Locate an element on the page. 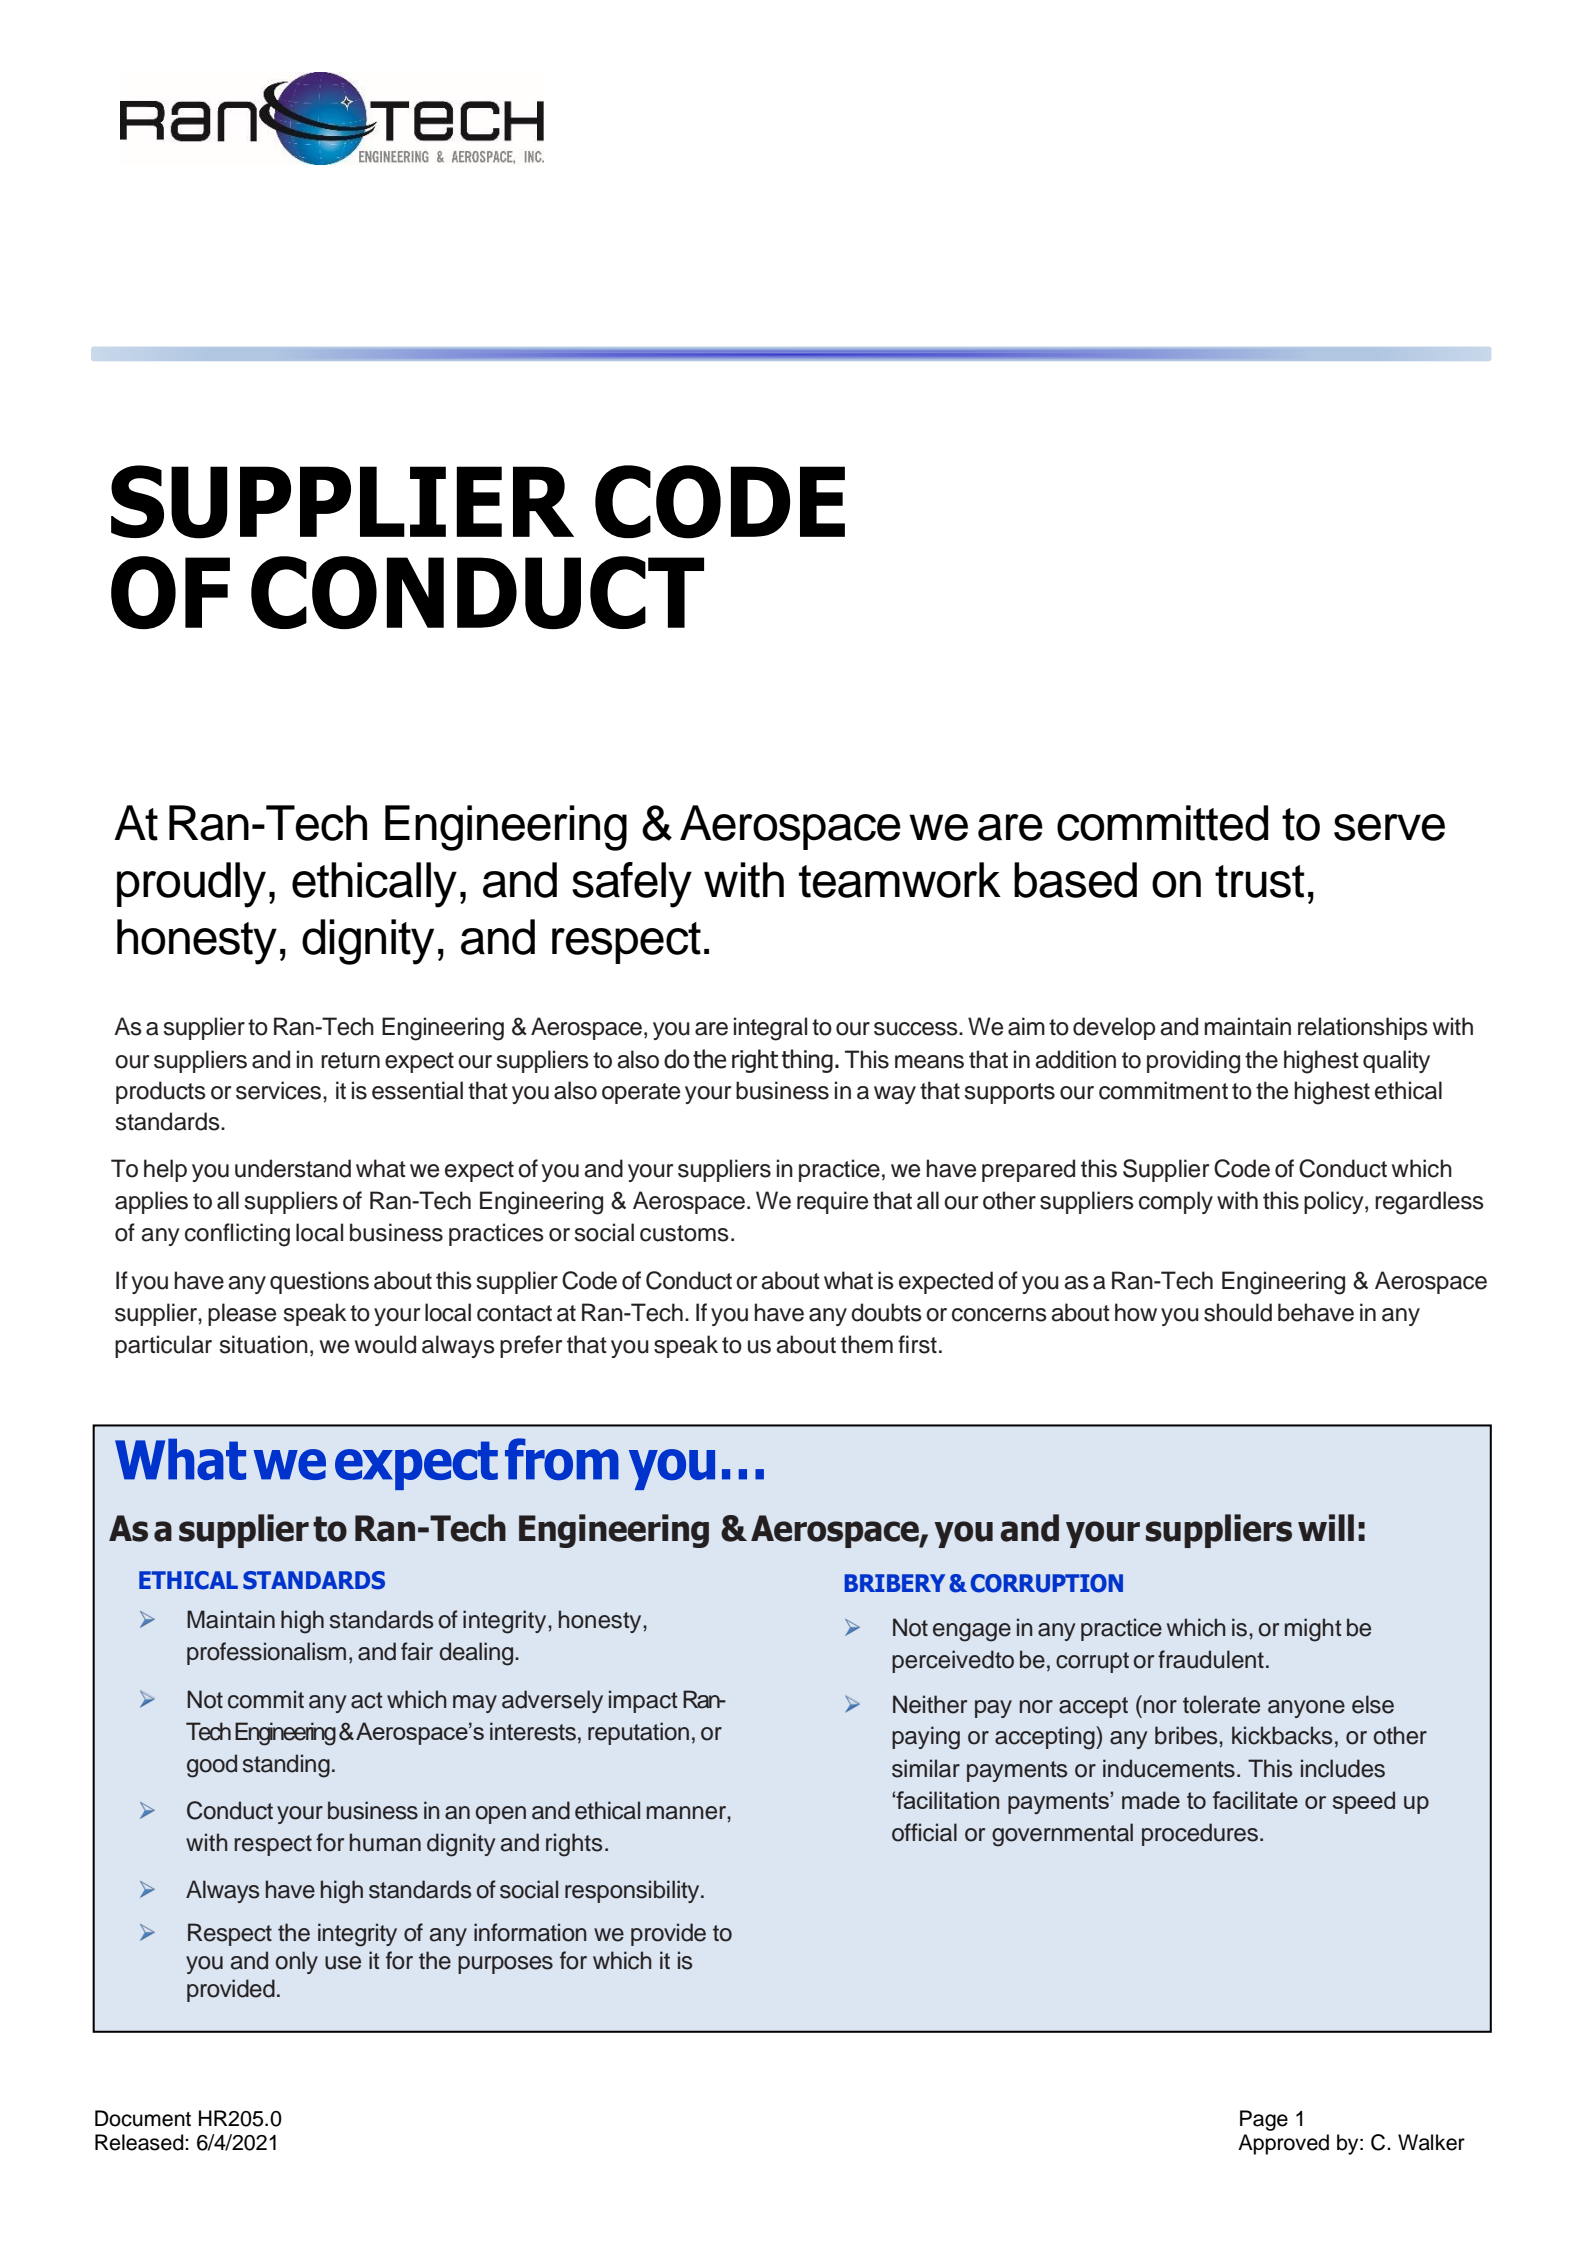 The width and height of the document is (1594, 2254). trust is located at coordinates (1259, 881).
